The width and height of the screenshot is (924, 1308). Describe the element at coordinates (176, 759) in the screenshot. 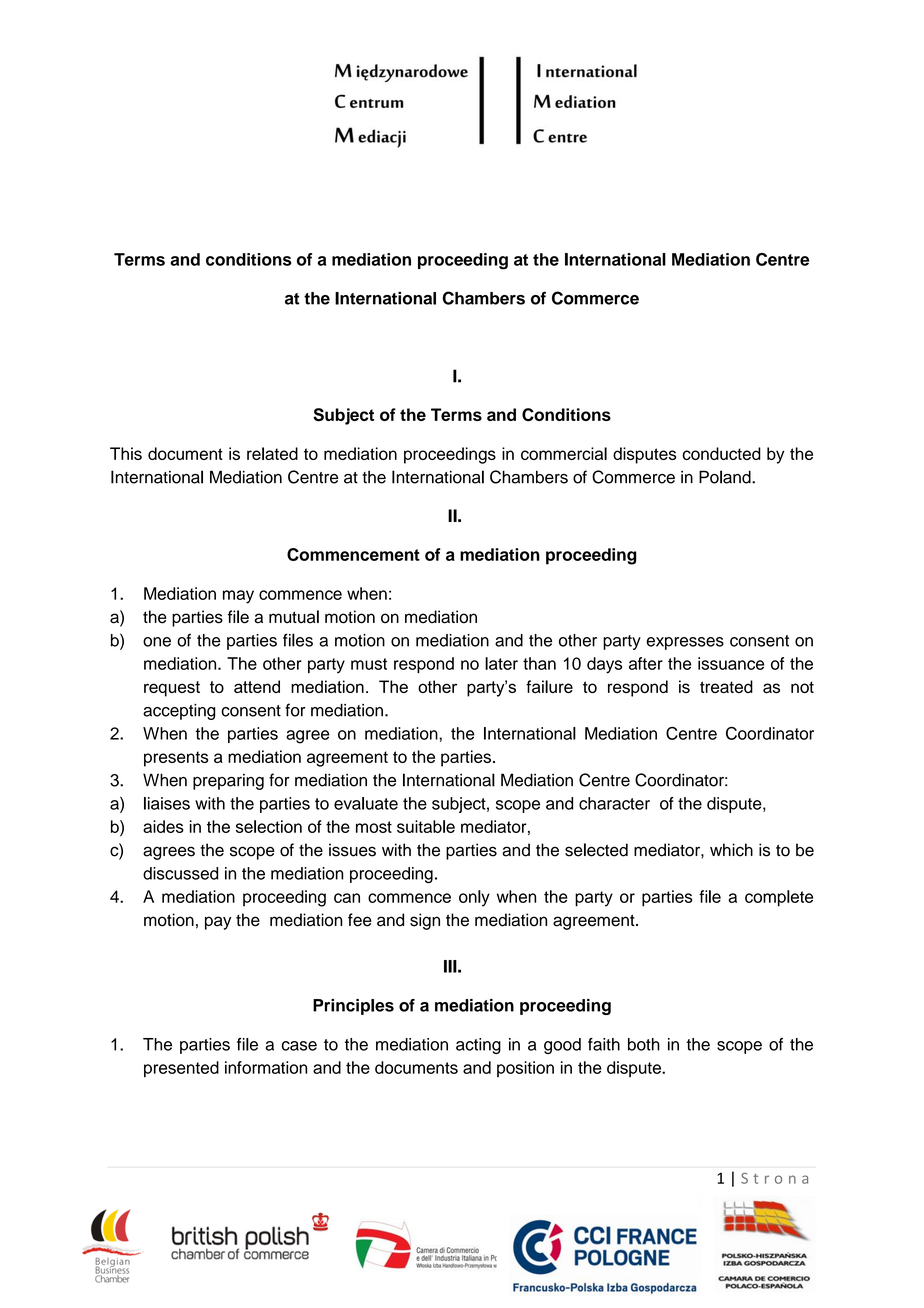

I see `presents` at that location.
